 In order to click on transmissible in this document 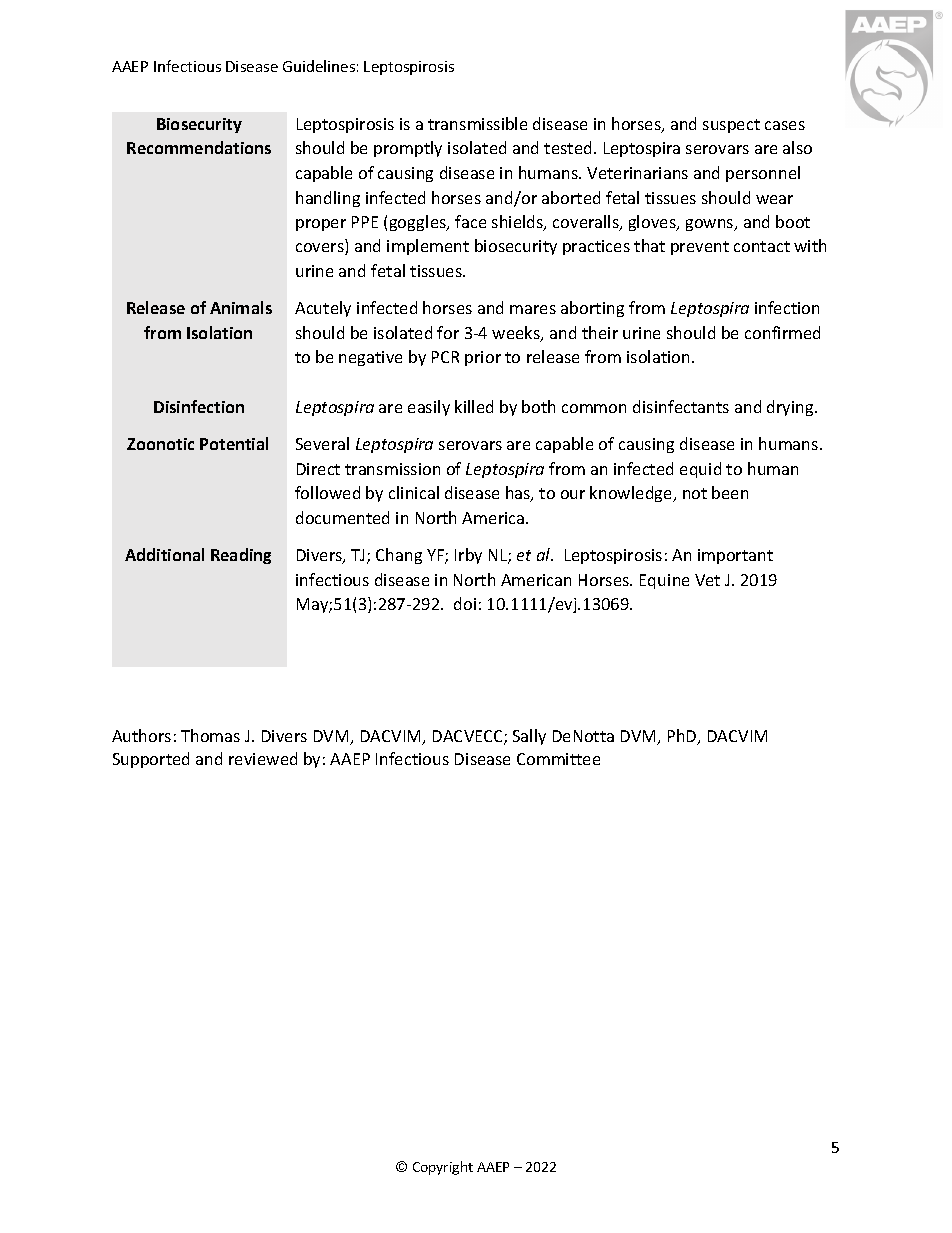, I will do `click(477, 123)`.
